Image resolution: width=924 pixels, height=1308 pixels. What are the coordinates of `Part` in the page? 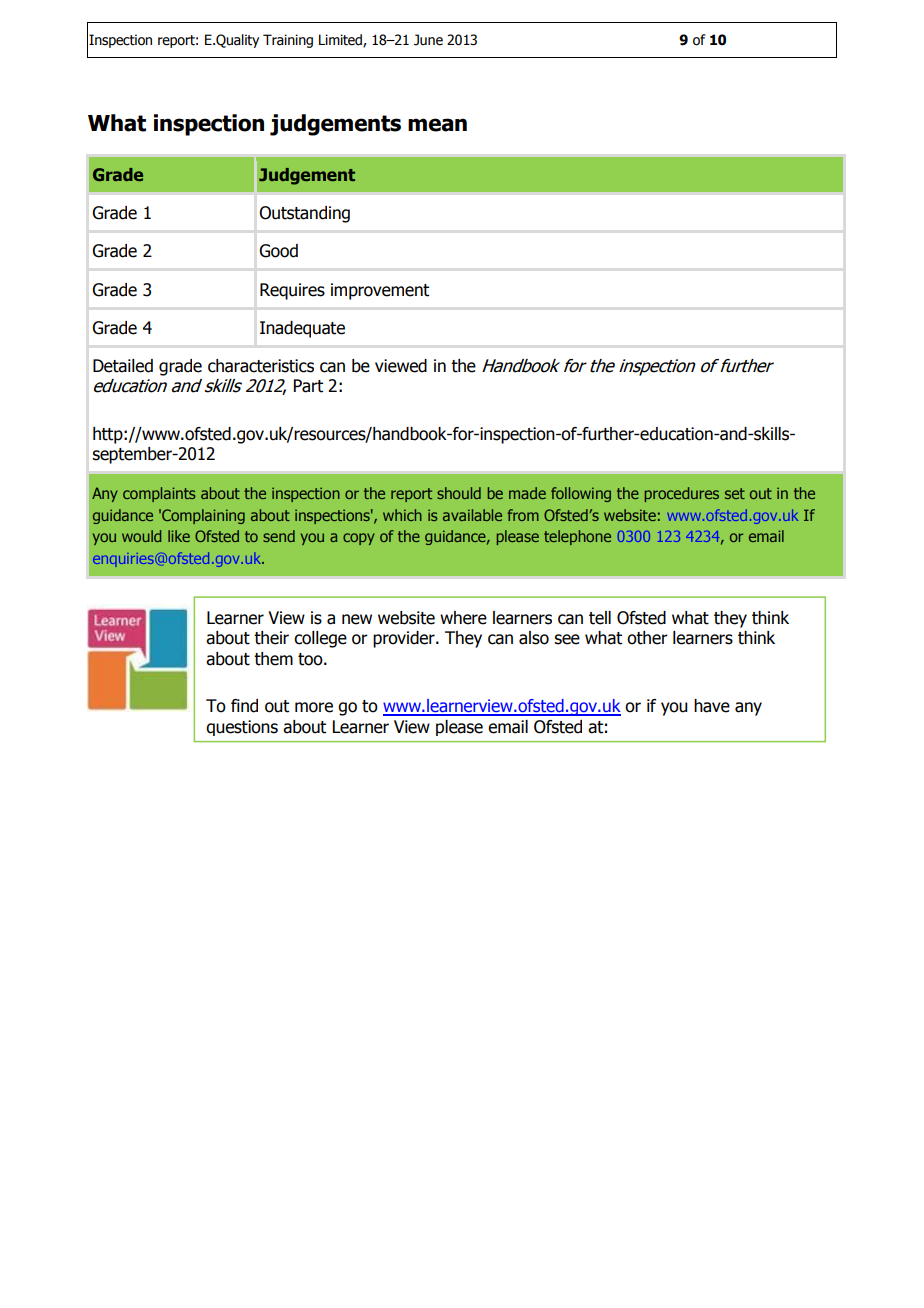 It's located at (308, 386).
